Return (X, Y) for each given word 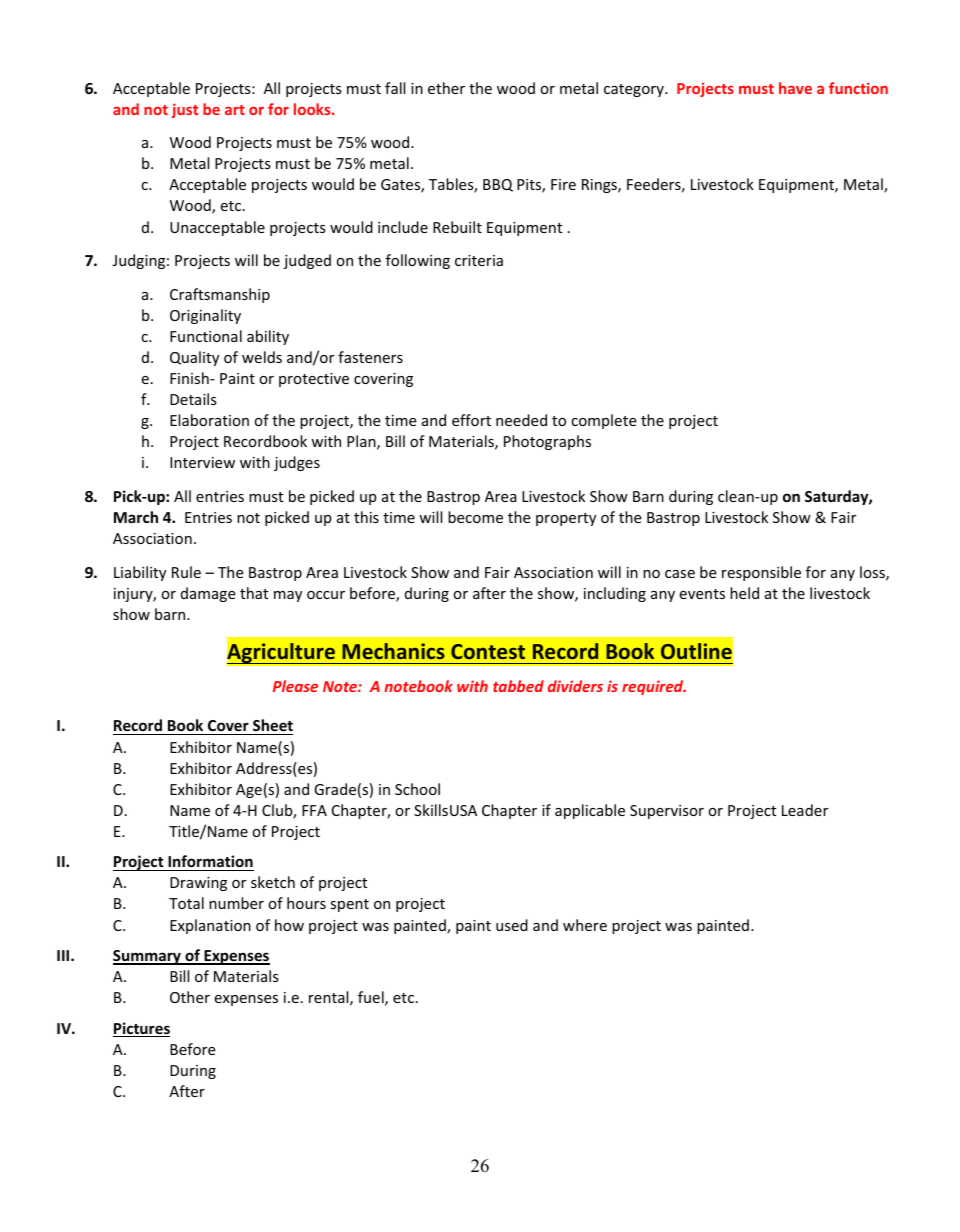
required (654, 687)
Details (193, 399)
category (635, 90)
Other (190, 997)
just (185, 110)
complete (604, 421)
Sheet (272, 727)
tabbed (518, 686)
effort (471, 420)
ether (446, 88)
